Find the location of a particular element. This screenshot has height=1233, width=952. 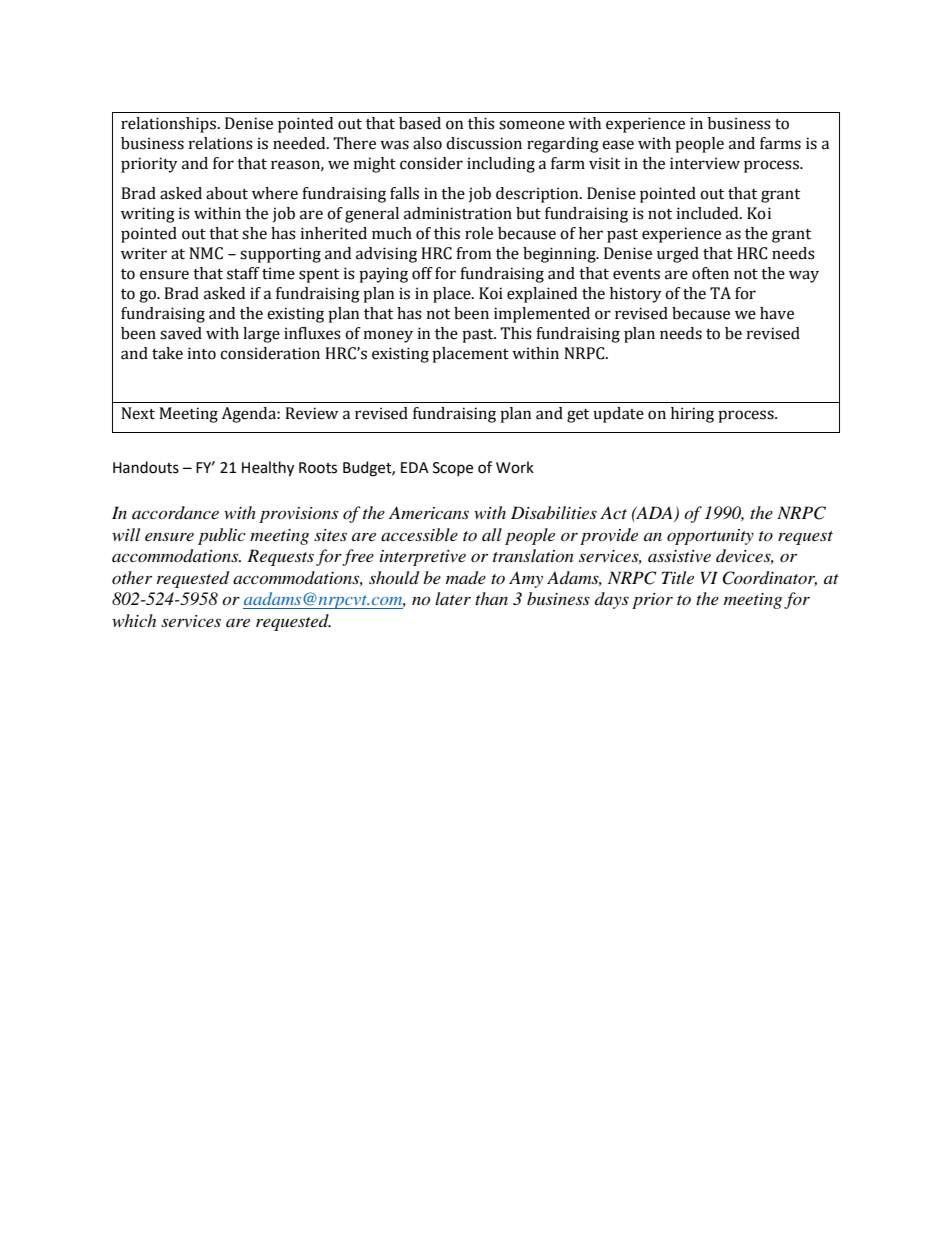

money is located at coordinates (388, 336).
